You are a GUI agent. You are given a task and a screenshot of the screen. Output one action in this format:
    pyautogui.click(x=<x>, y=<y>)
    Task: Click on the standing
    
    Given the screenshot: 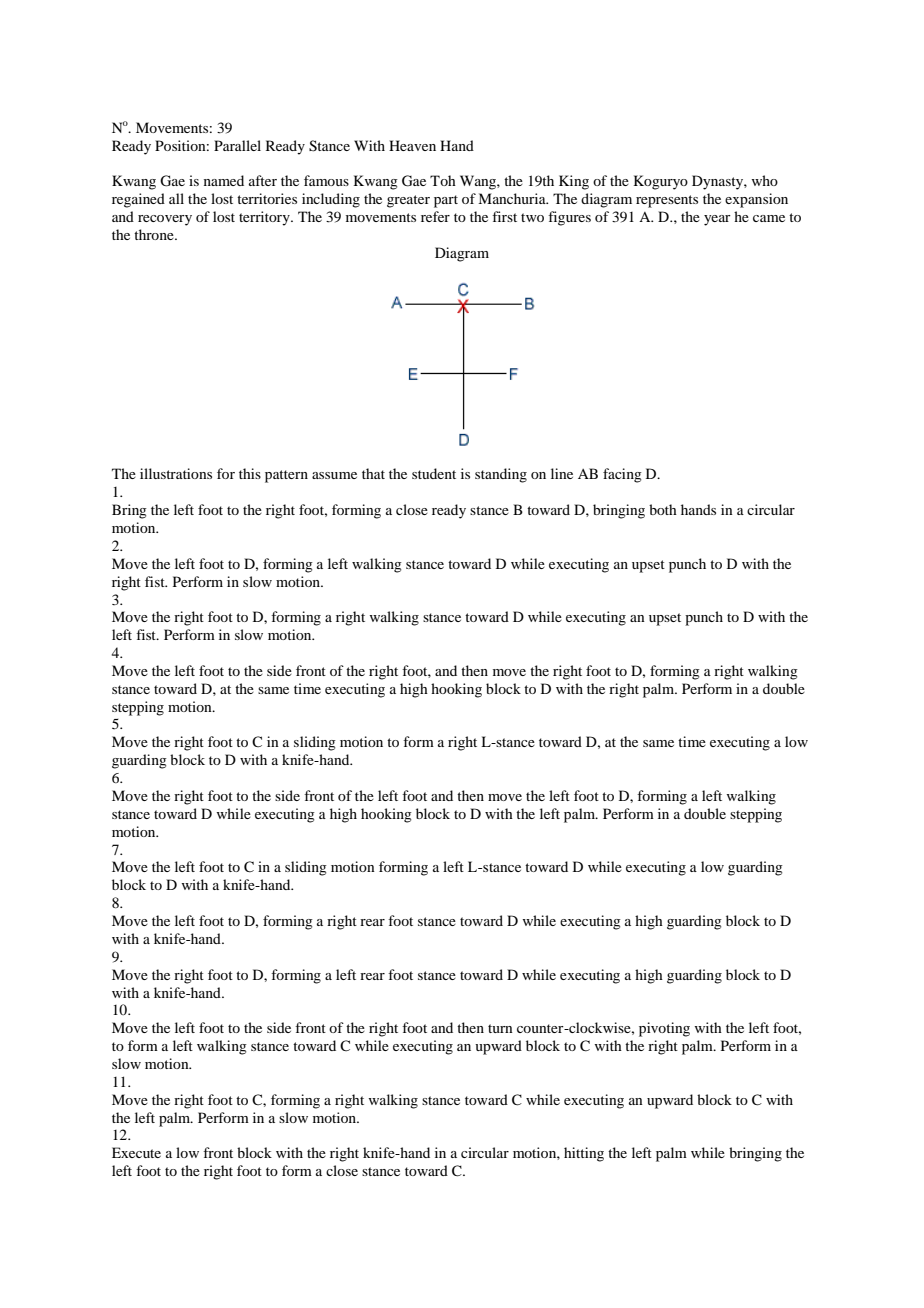 What is the action you would take?
    pyautogui.click(x=501, y=475)
